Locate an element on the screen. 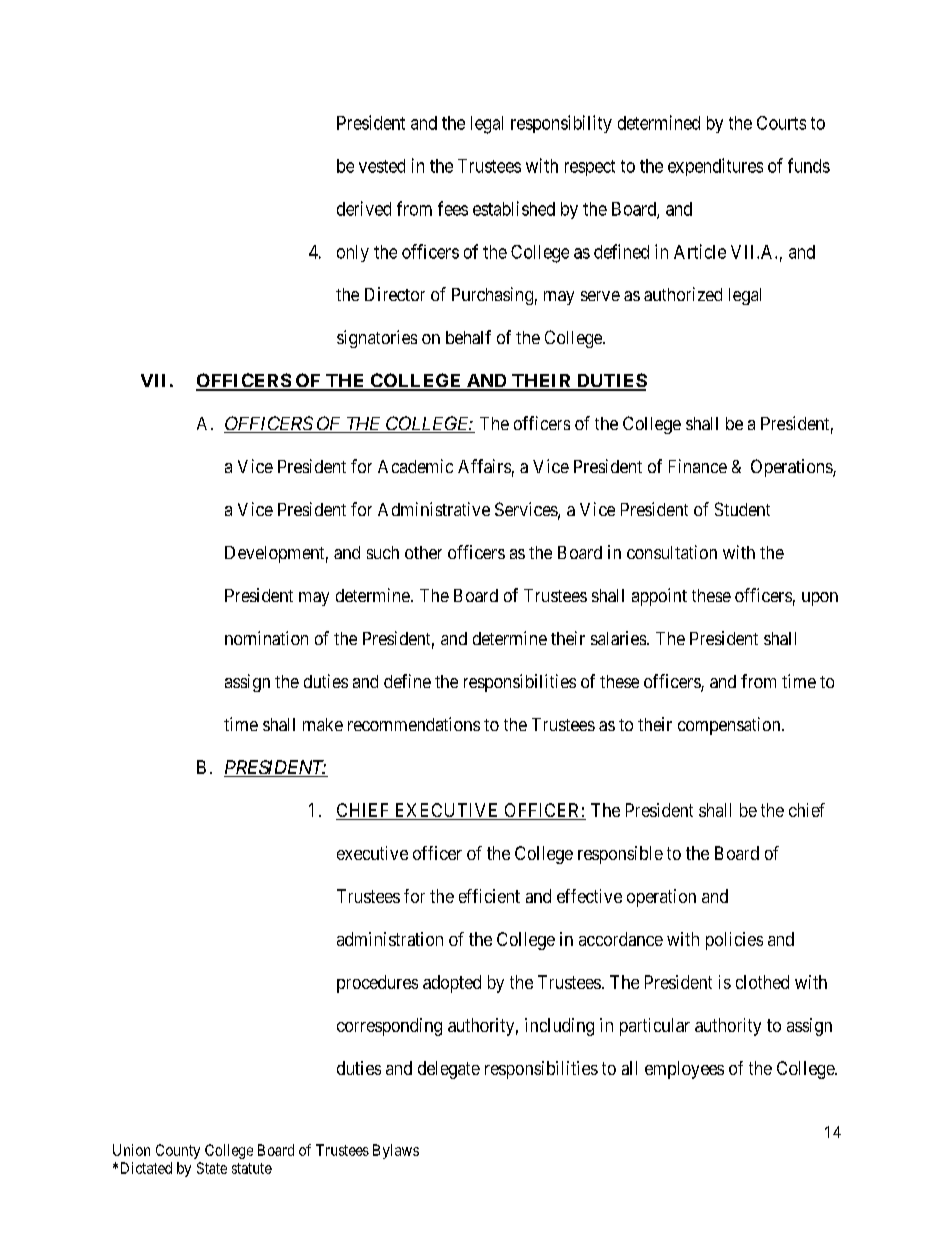  State is located at coordinates (212, 1168).
